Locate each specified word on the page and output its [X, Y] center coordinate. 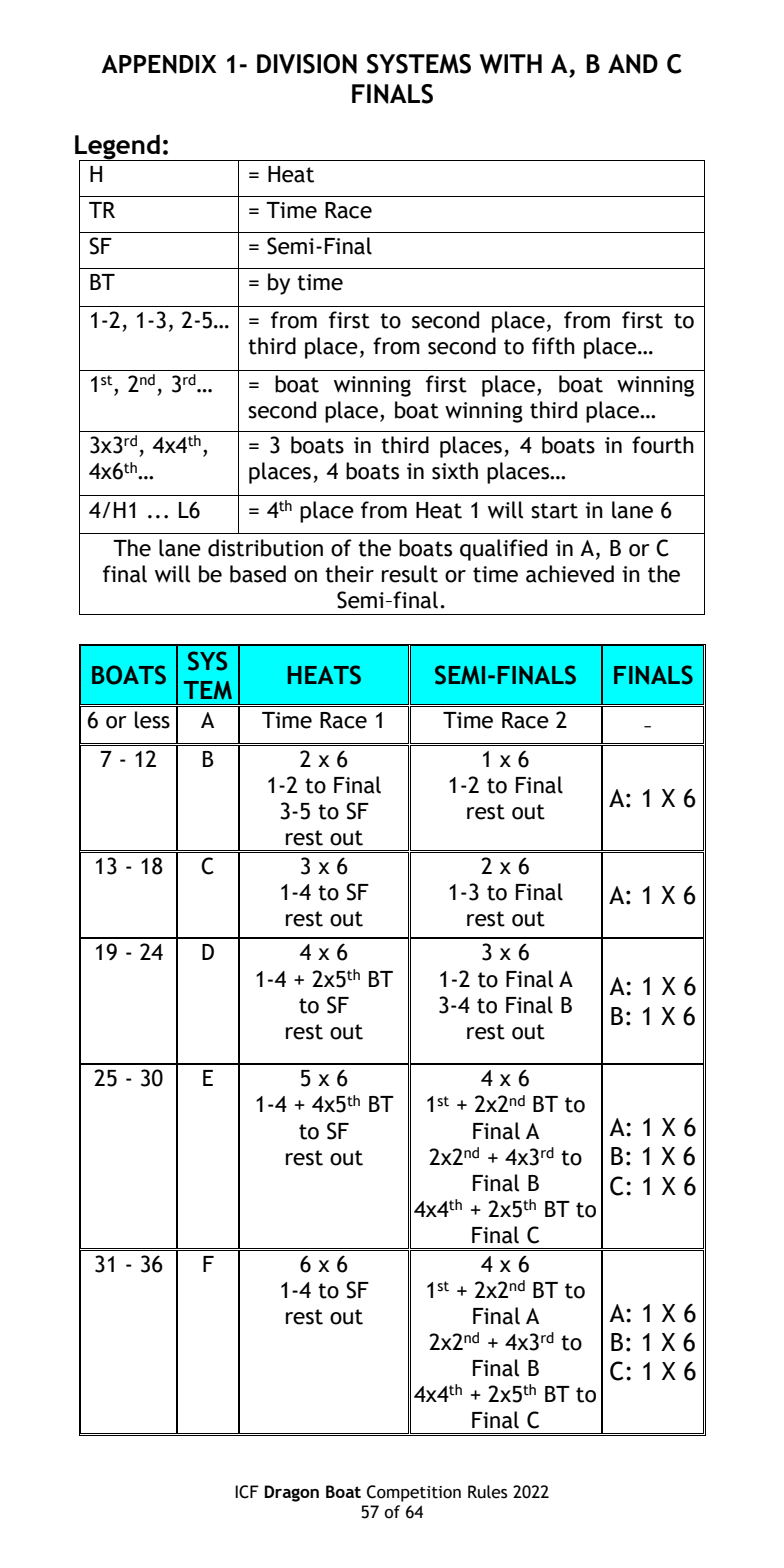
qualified [503, 550]
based [258, 574]
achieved [570, 574]
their [349, 574]
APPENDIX [158, 64]
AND [633, 64]
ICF [247, 1492]
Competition [414, 1493]
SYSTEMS [419, 64]
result [410, 574]
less [152, 720]
